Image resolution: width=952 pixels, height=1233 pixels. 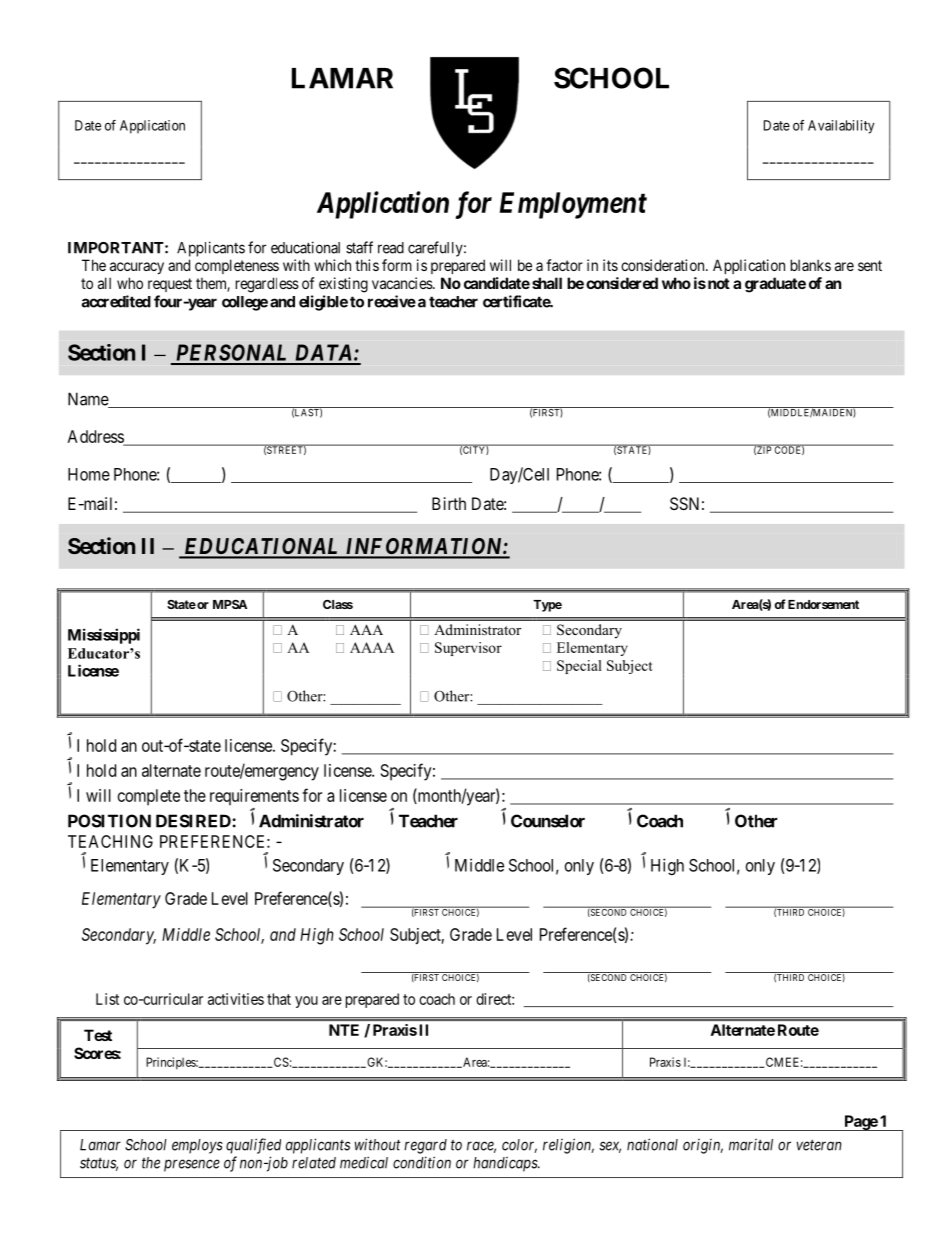 What do you see at coordinates (751, 1145) in the screenshot?
I see `marital` at bounding box center [751, 1145].
